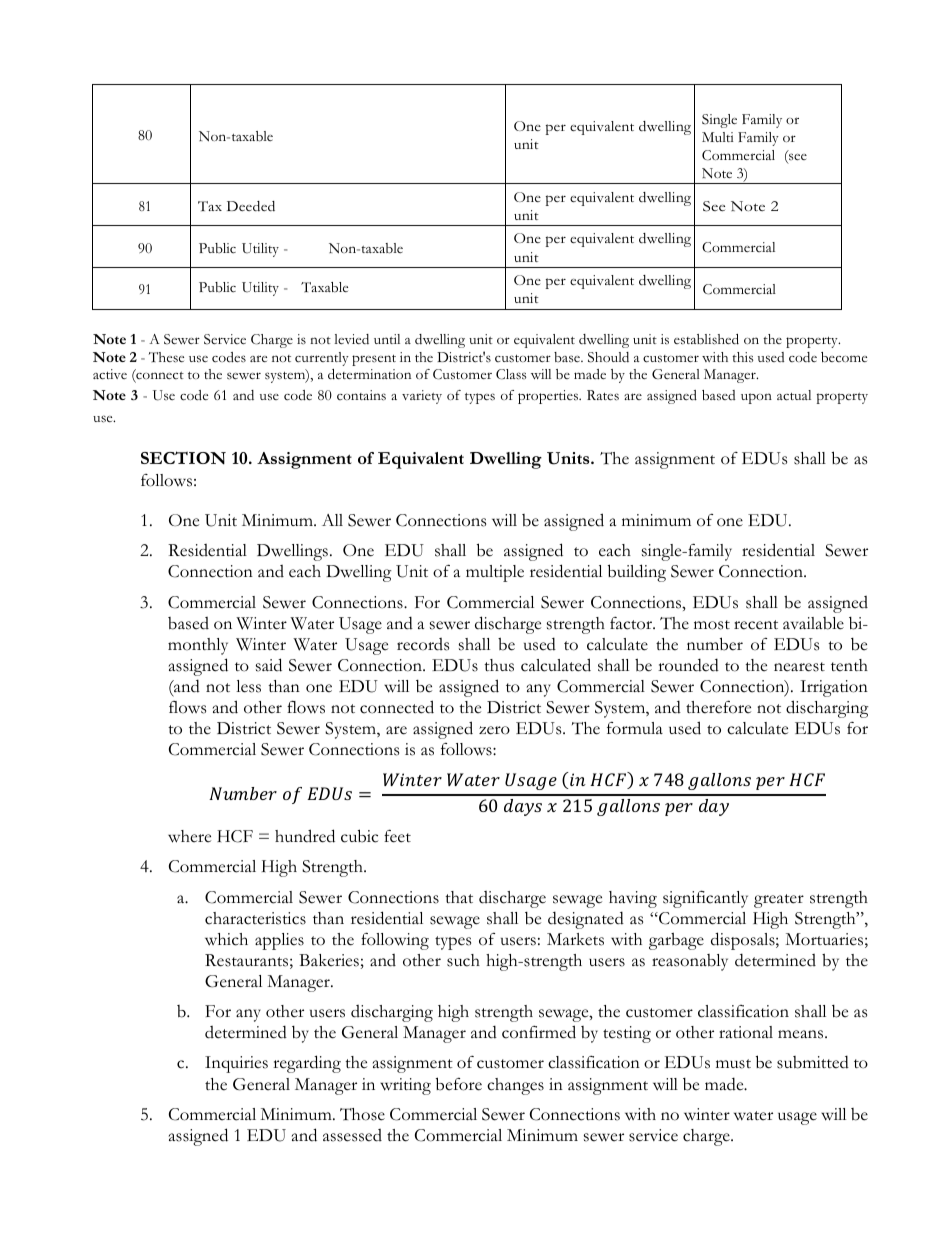 The image size is (952, 1233). I want to click on greater, so click(779, 901).
